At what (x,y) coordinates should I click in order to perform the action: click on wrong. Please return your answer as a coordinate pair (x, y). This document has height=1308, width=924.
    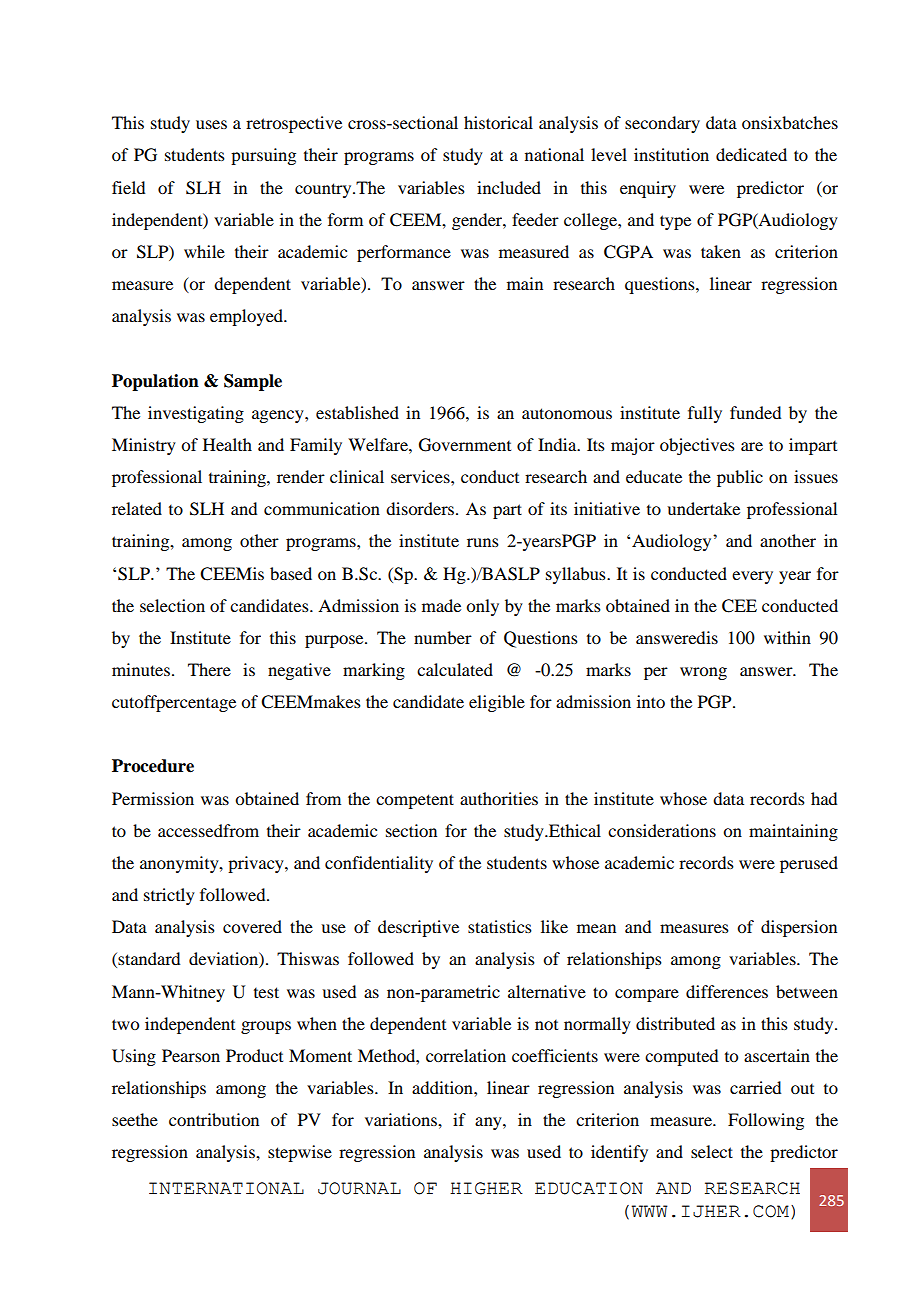
    Looking at the image, I should click on (703, 673).
